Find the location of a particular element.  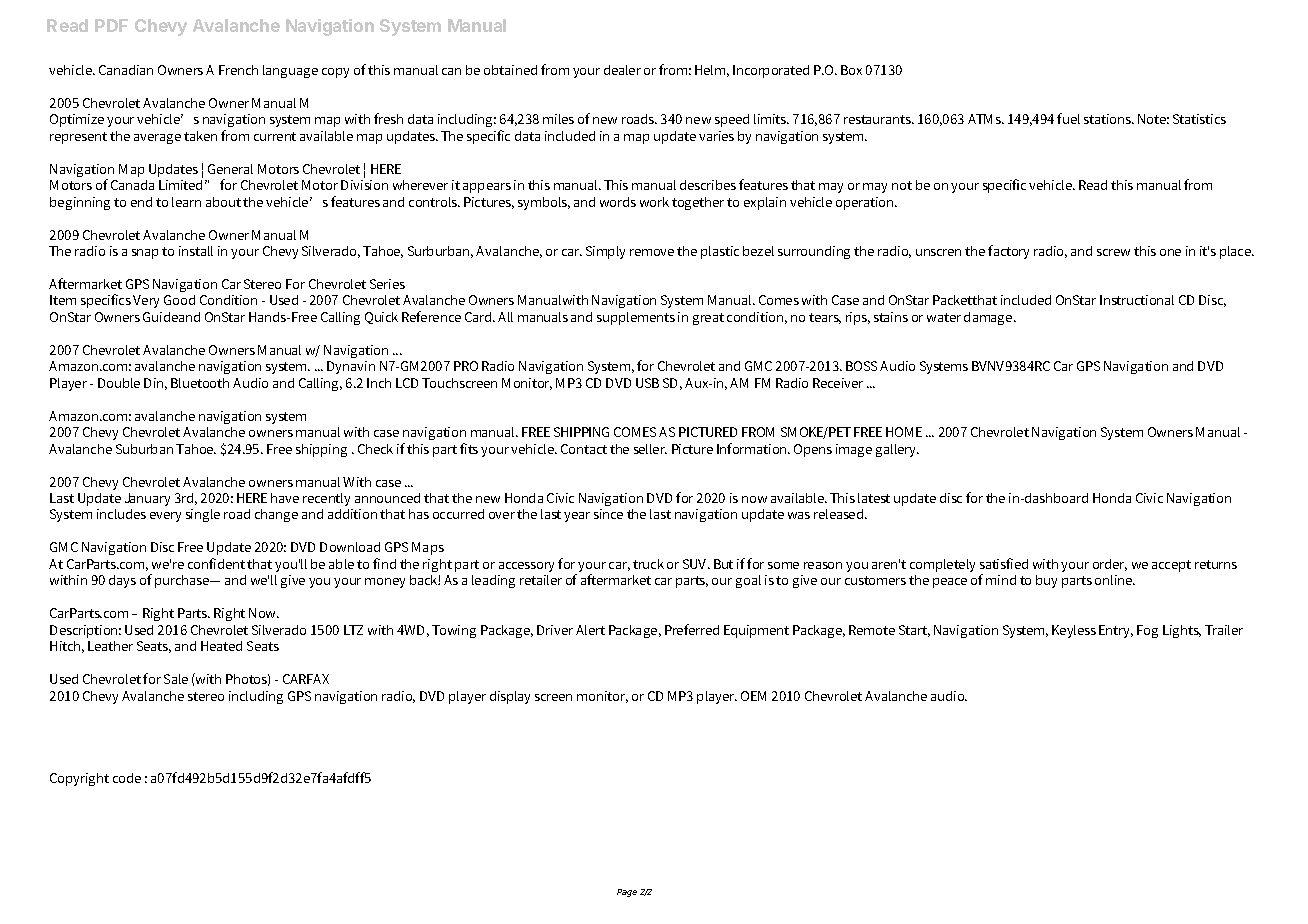

confident is located at coordinates (216, 563).
